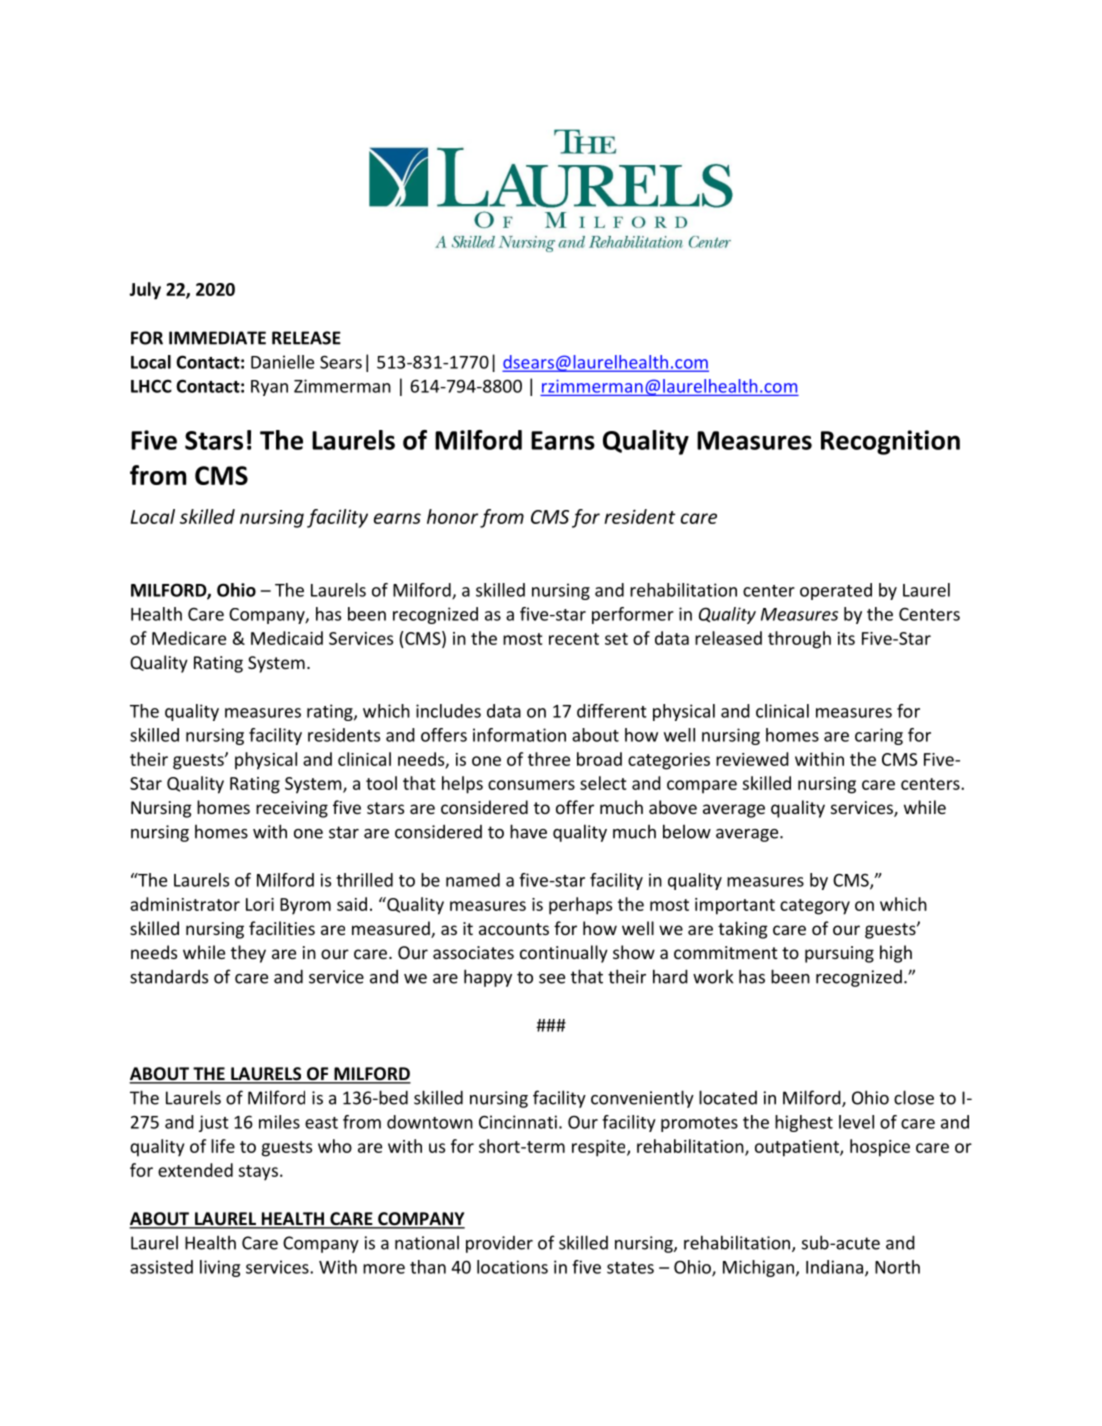  What do you see at coordinates (282, 362) in the screenshot?
I see `Danielle` at bounding box center [282, 362].
